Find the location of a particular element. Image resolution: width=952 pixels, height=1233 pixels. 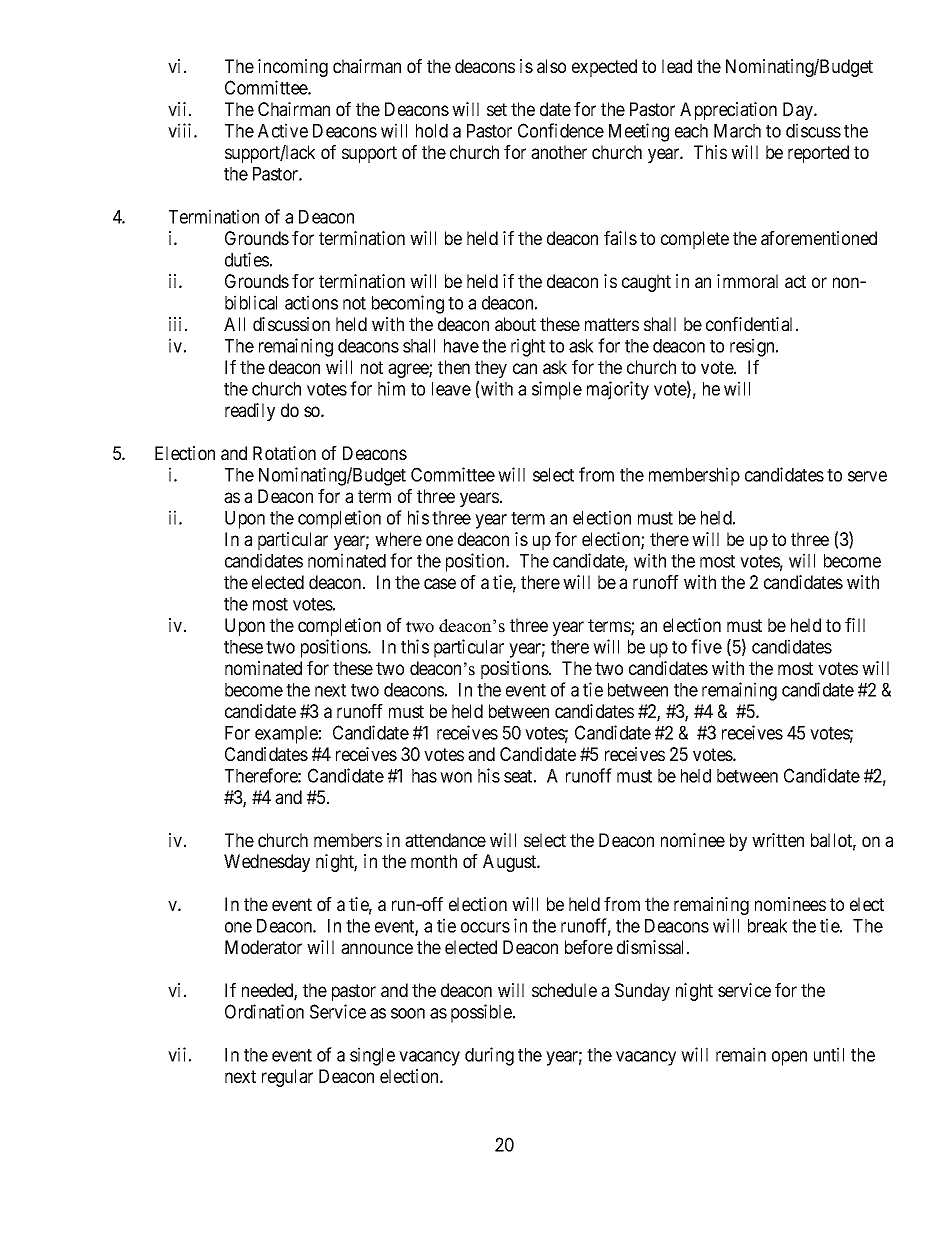

during is located at coordinates (489, 1056).
